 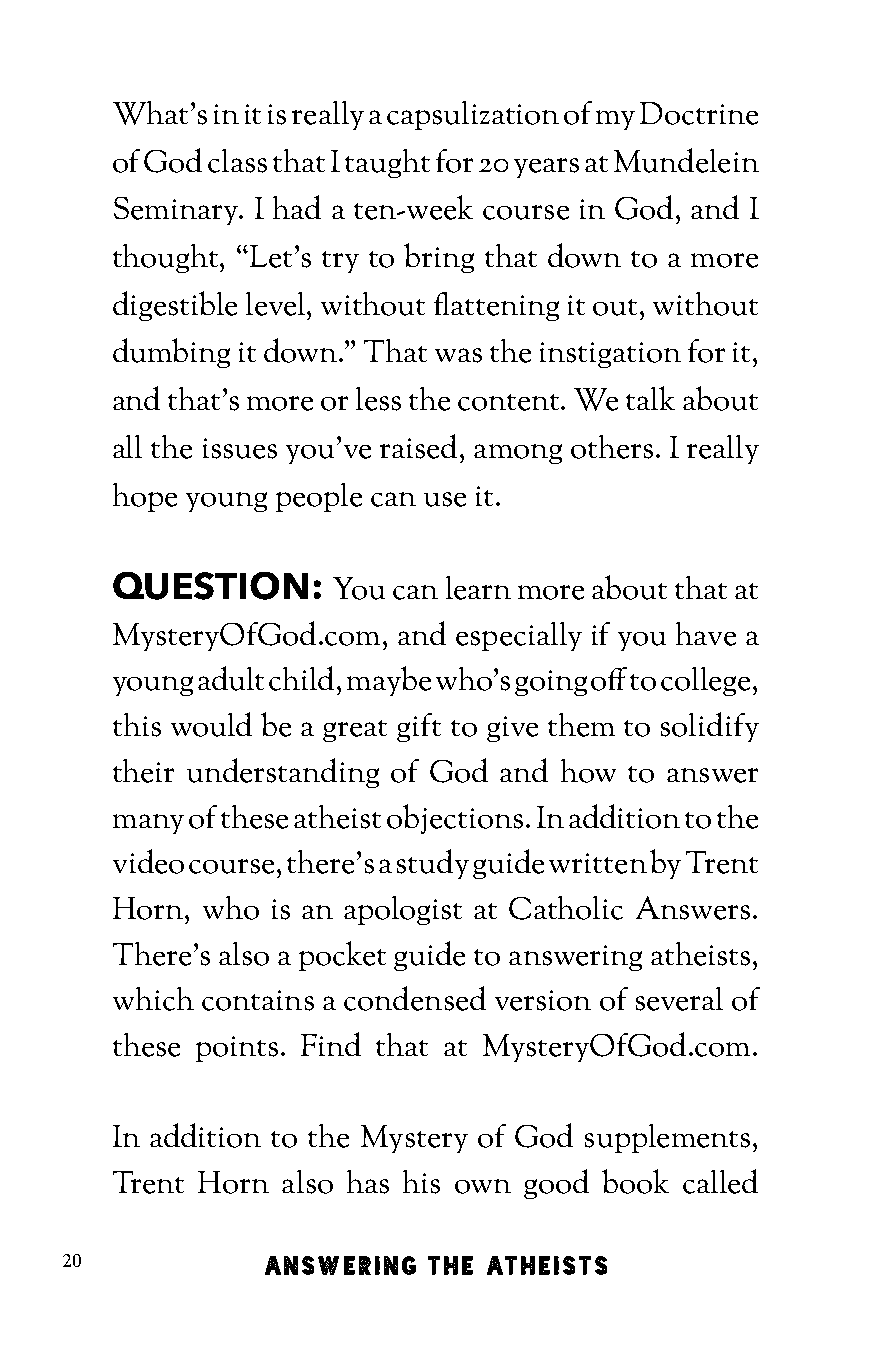 I want to click on many, so click(x=148, y=824).
